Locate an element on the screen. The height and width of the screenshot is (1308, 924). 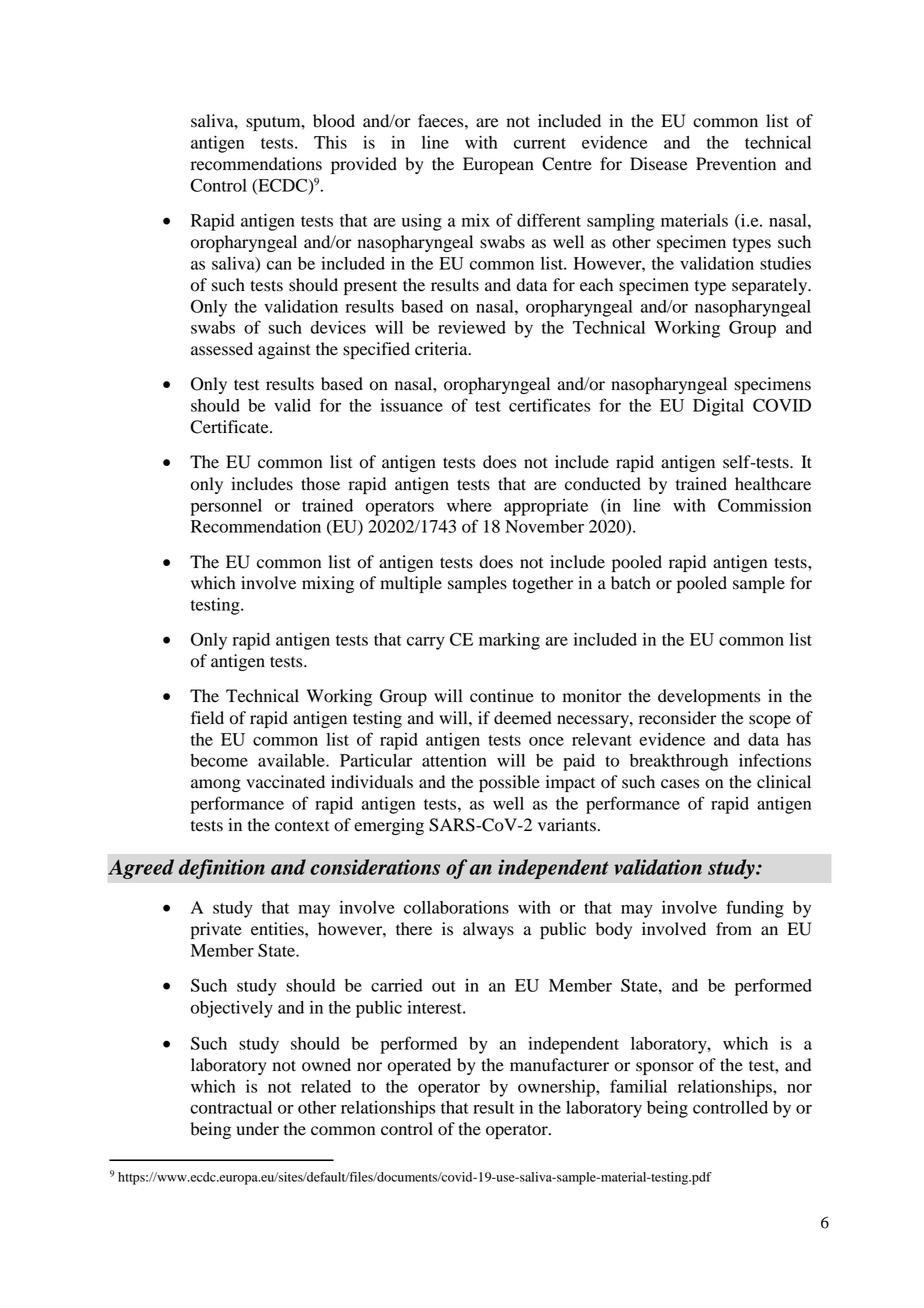
This is located at coordinates (330, 142).
